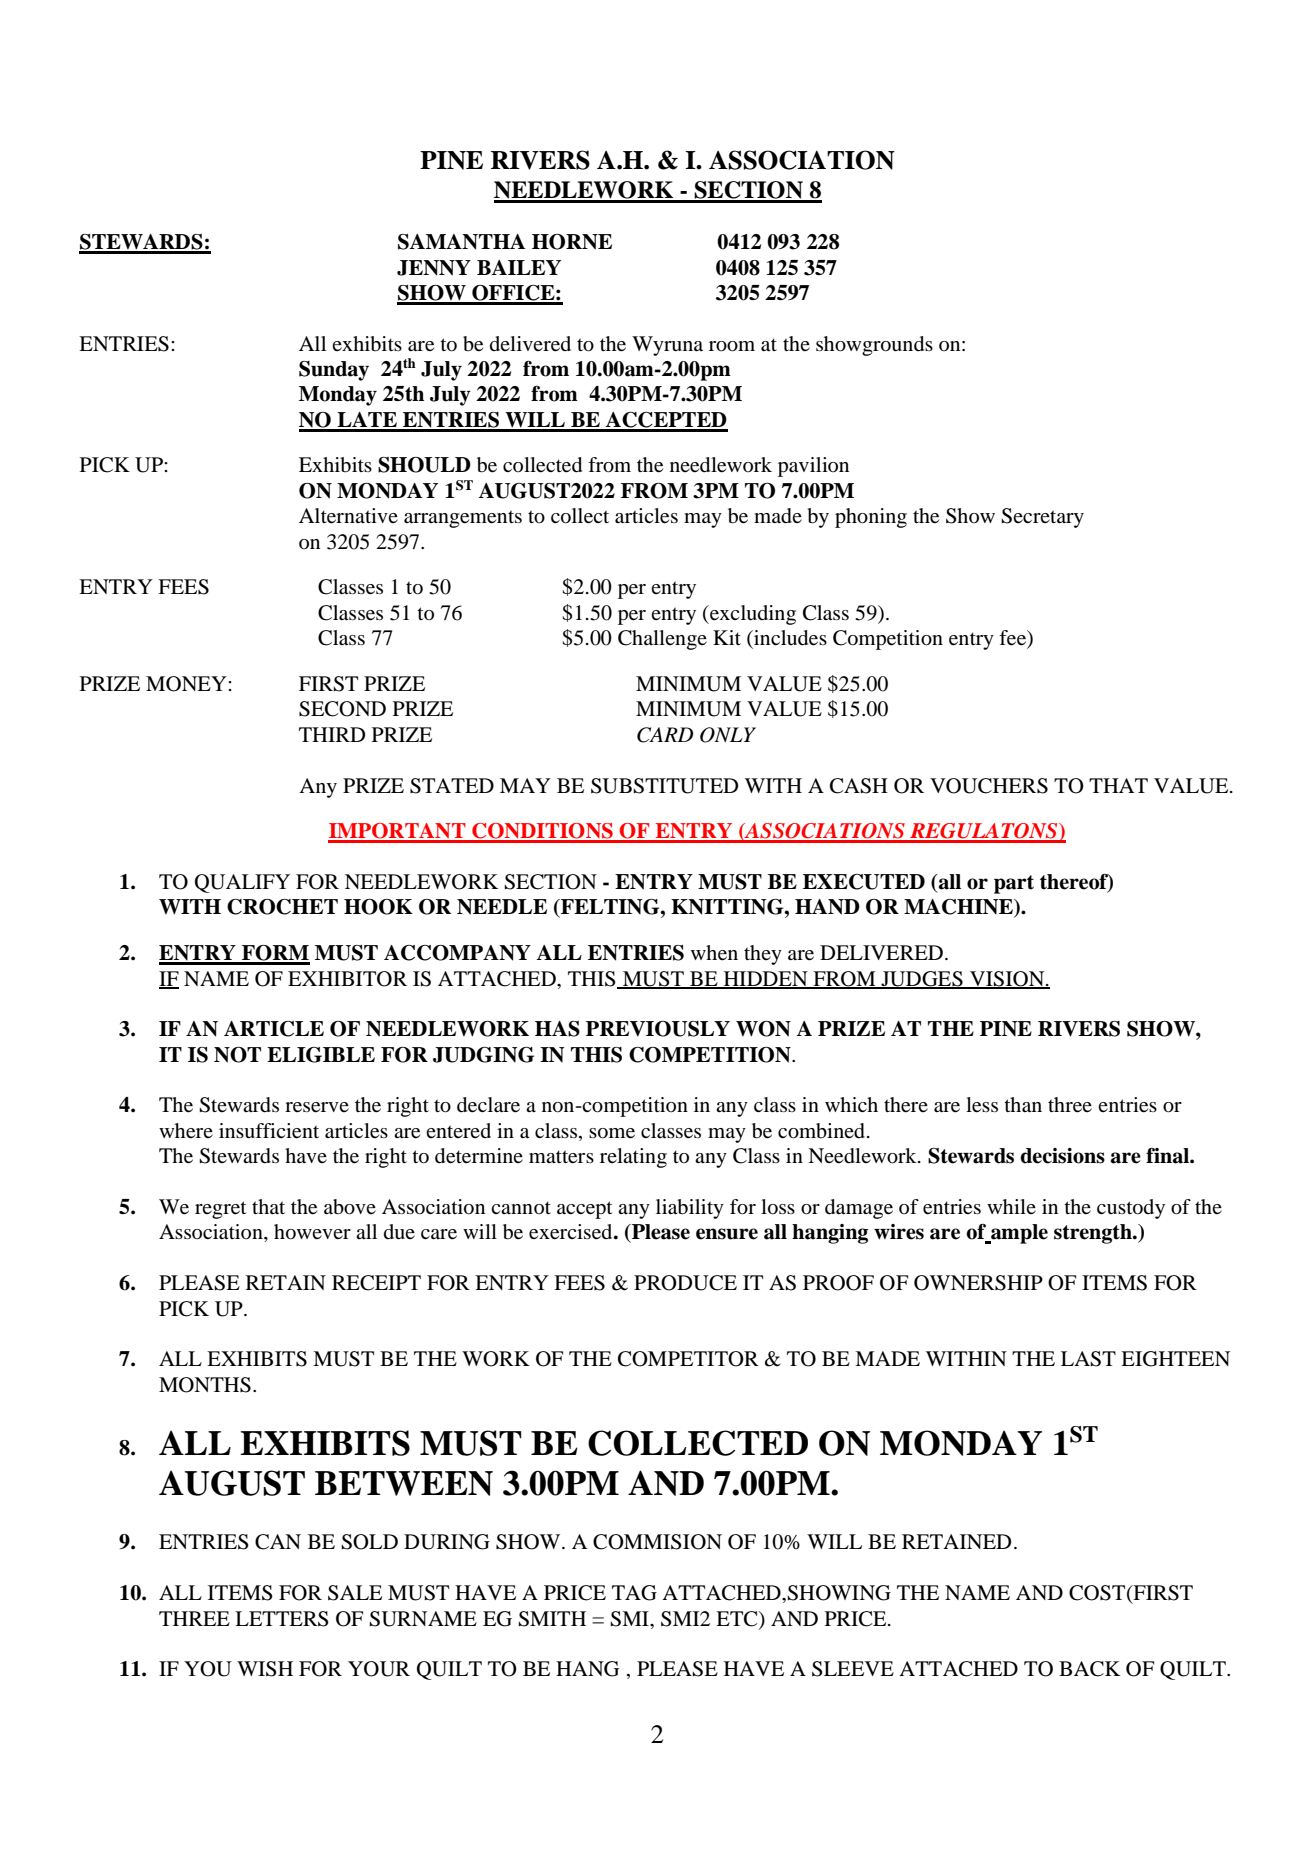  Describe the element at coordinates (334, 371) in the screenshot. I see `Sunday` at that location.
